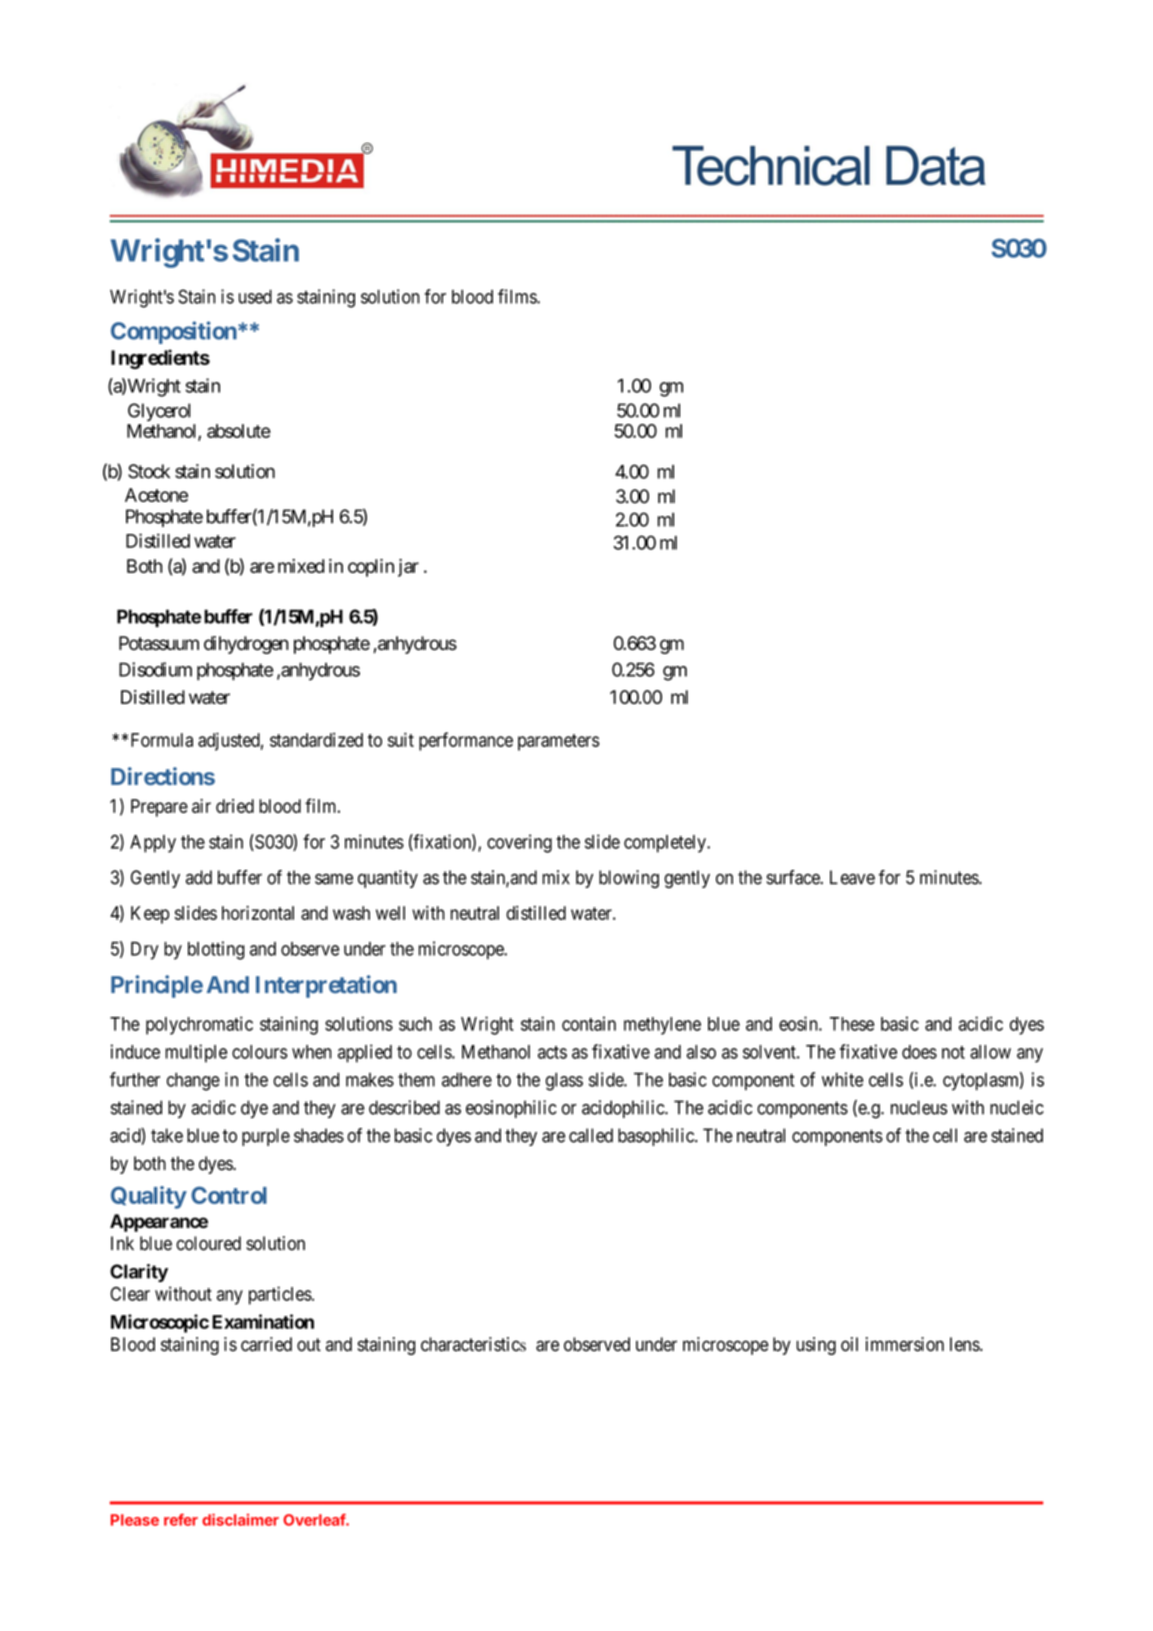  I want to click on Leave, so click(852, 877).
